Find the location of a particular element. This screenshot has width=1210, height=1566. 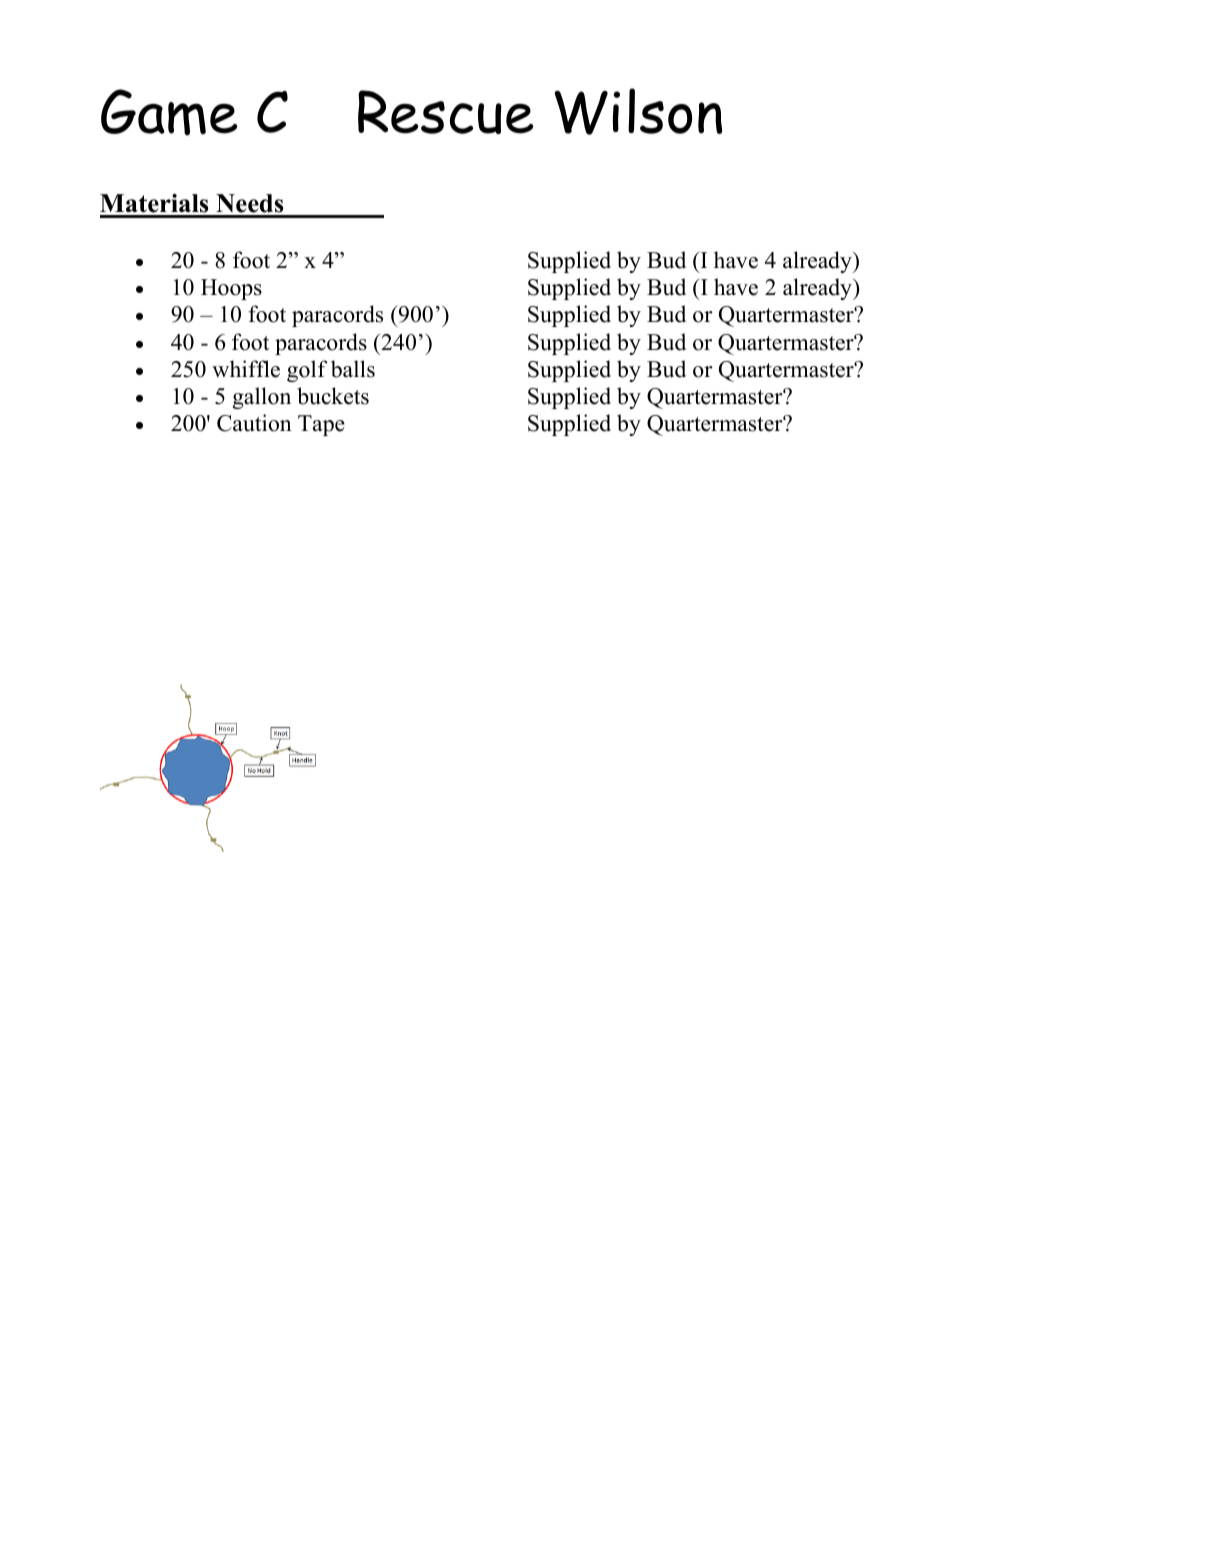

Game is located at coordinates (169, 112).
